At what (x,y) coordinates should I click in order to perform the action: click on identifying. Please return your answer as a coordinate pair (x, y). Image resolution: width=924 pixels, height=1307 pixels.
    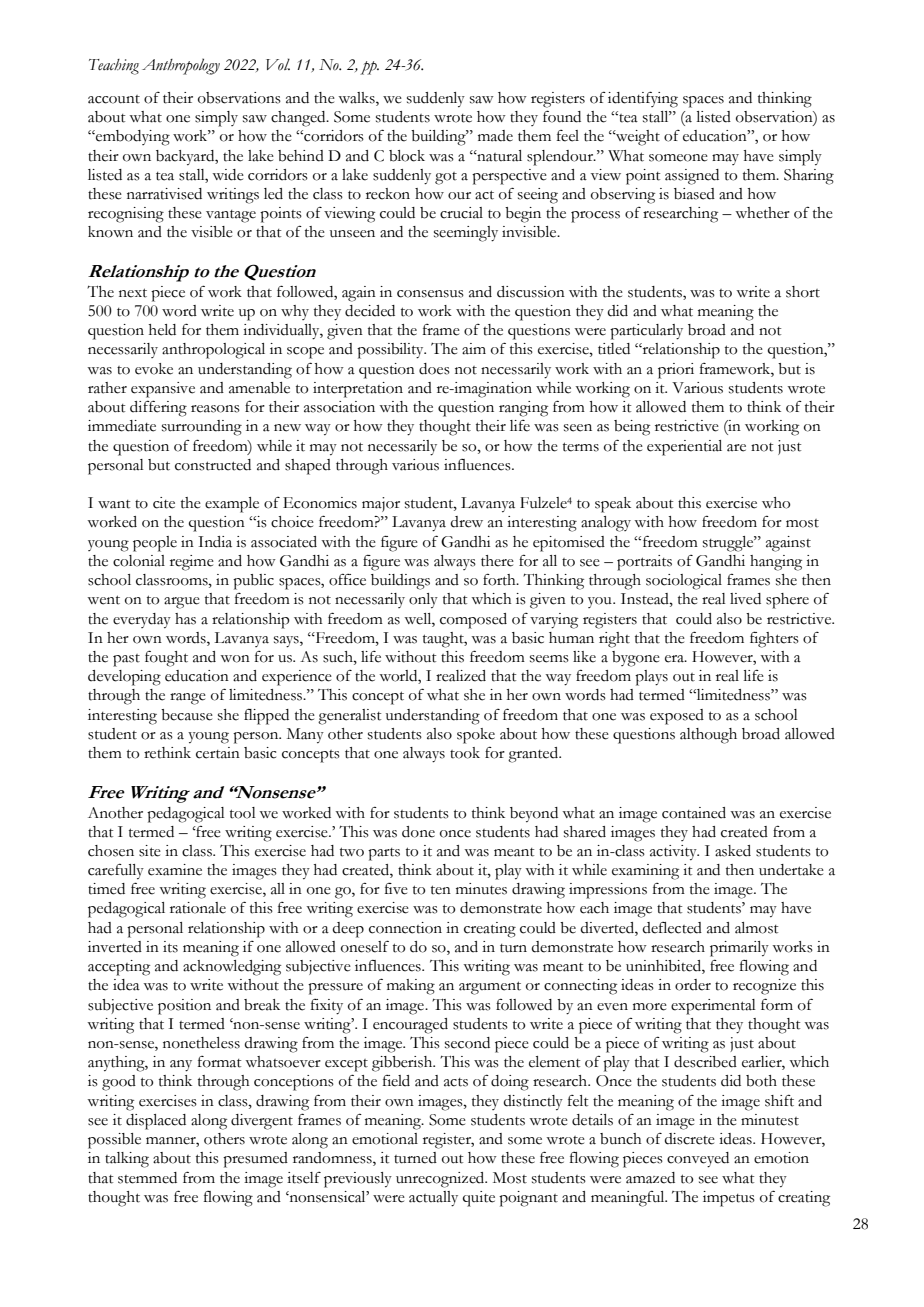
    Looking at the image, I should click on (643, 99).
